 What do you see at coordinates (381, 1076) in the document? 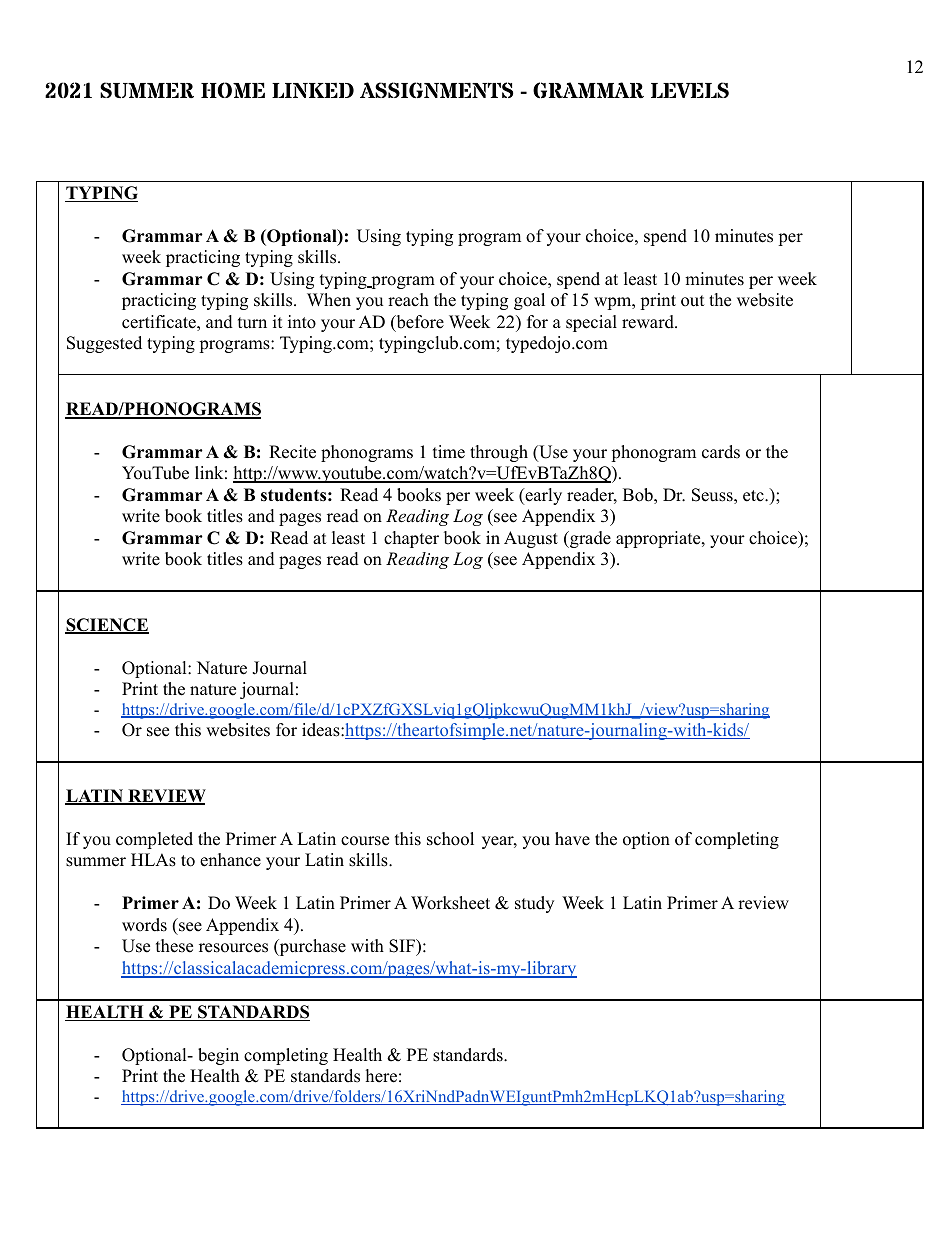
I see `here` at bounding box center [381, 1076].
